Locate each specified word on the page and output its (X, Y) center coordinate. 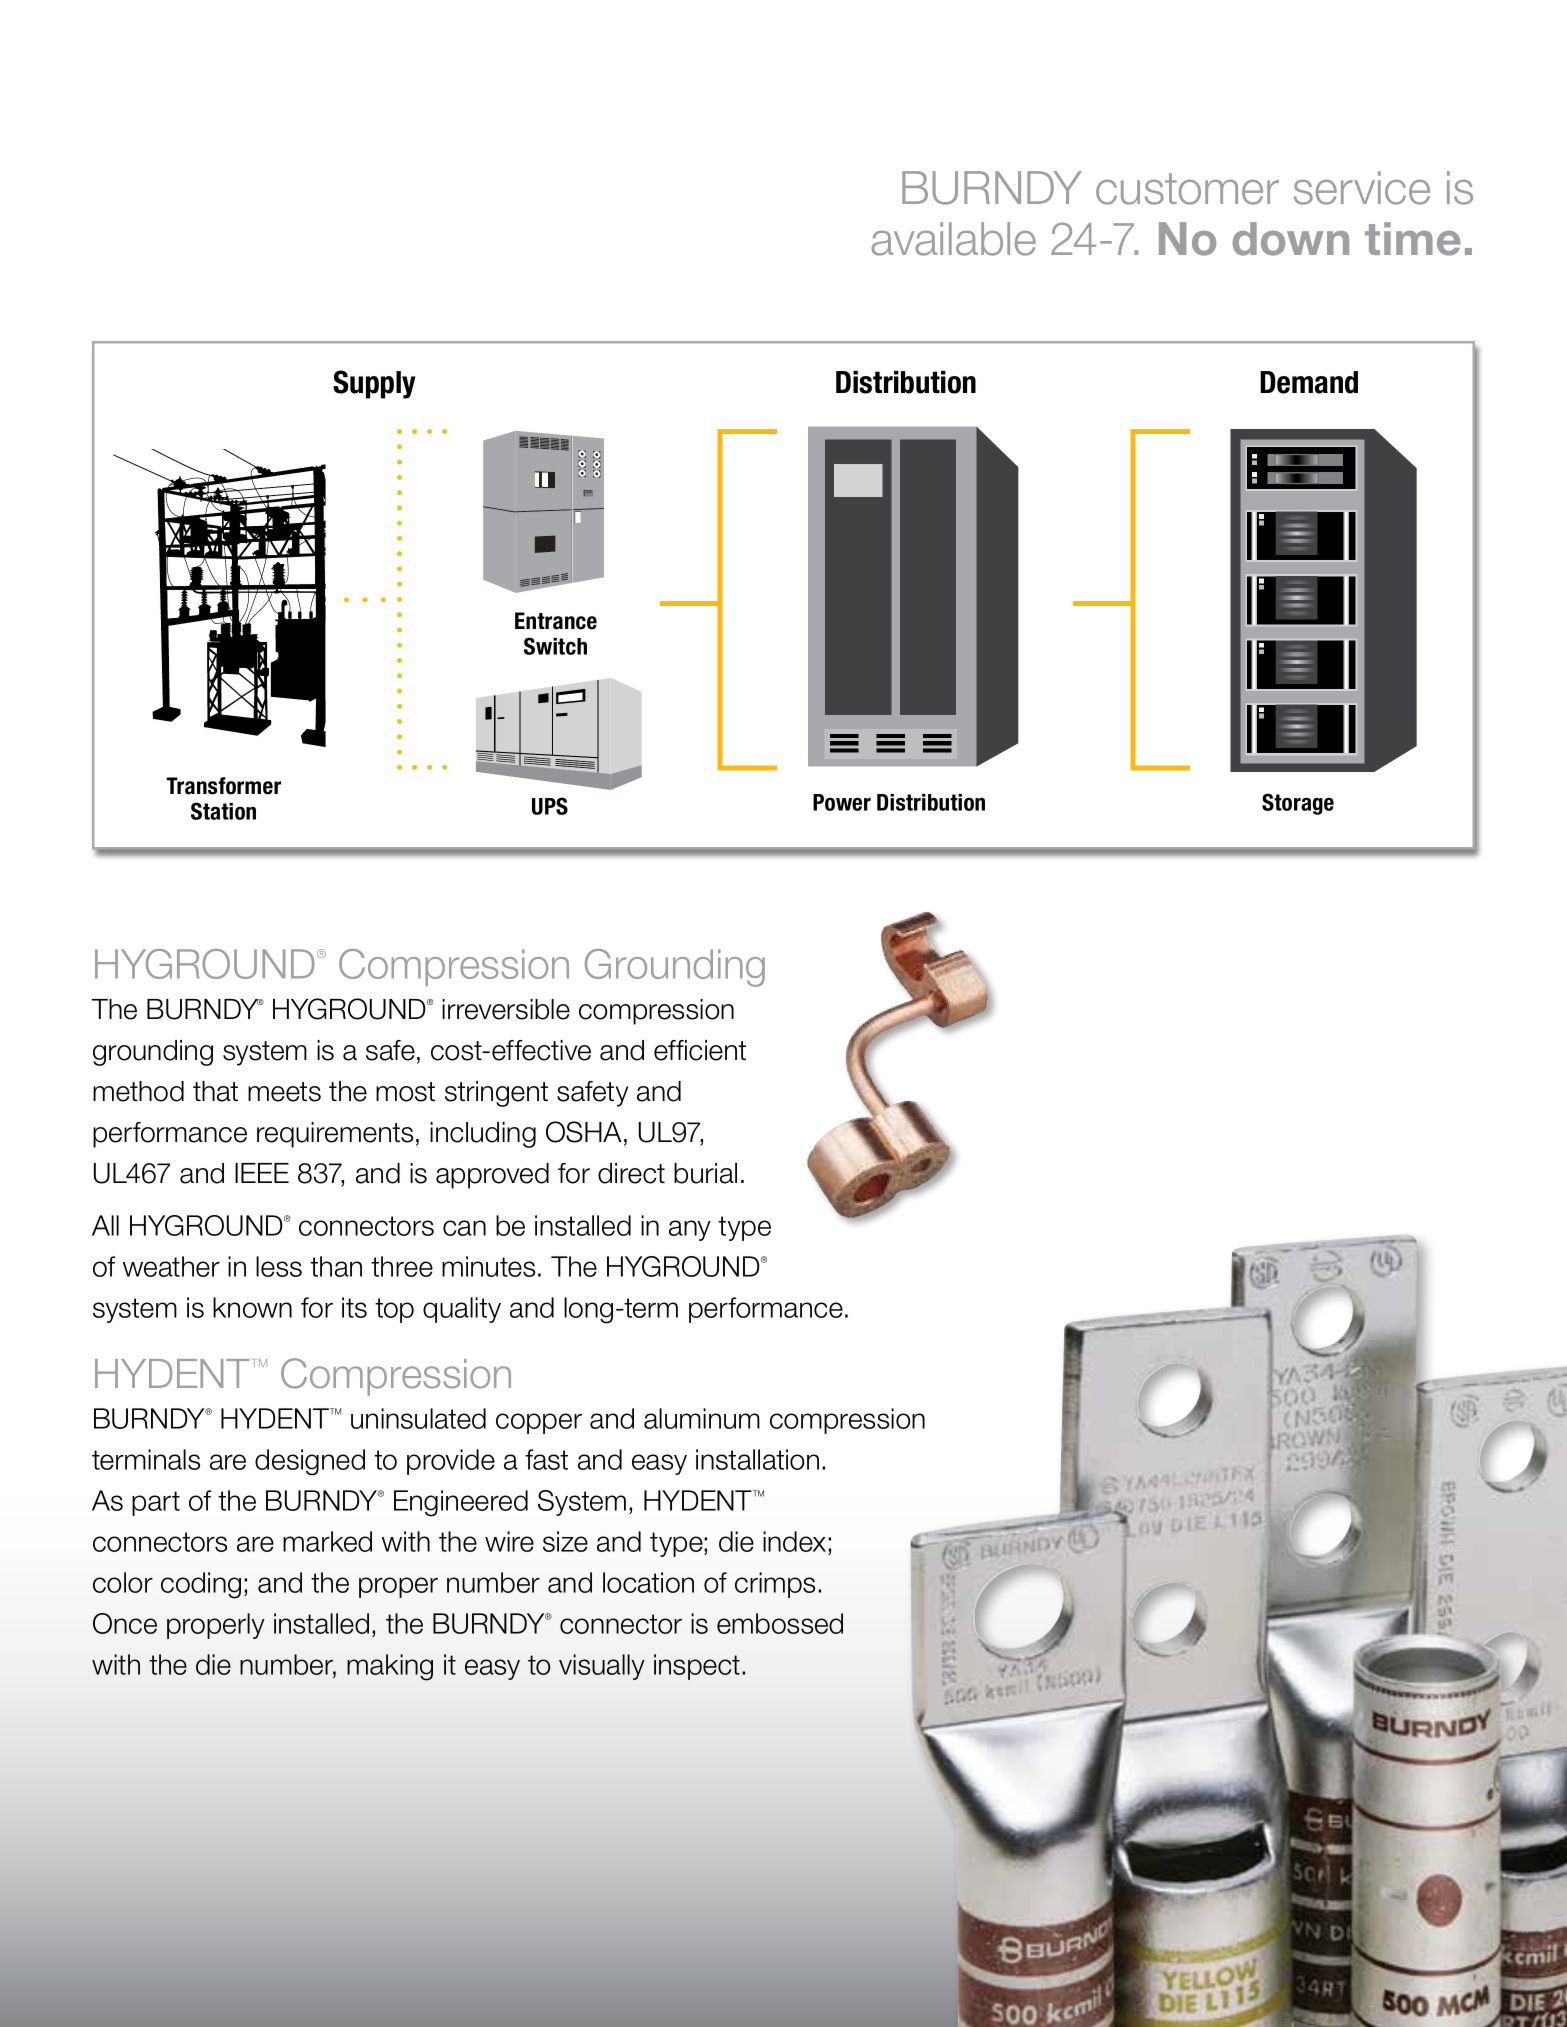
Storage (1298, 804)
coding (201, 1585)
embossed (780, 1623)
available (953, 239)
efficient (700, 1050)
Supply (374, 384)
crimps (775, 1585)
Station (223, 811)
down (1291, 239)
